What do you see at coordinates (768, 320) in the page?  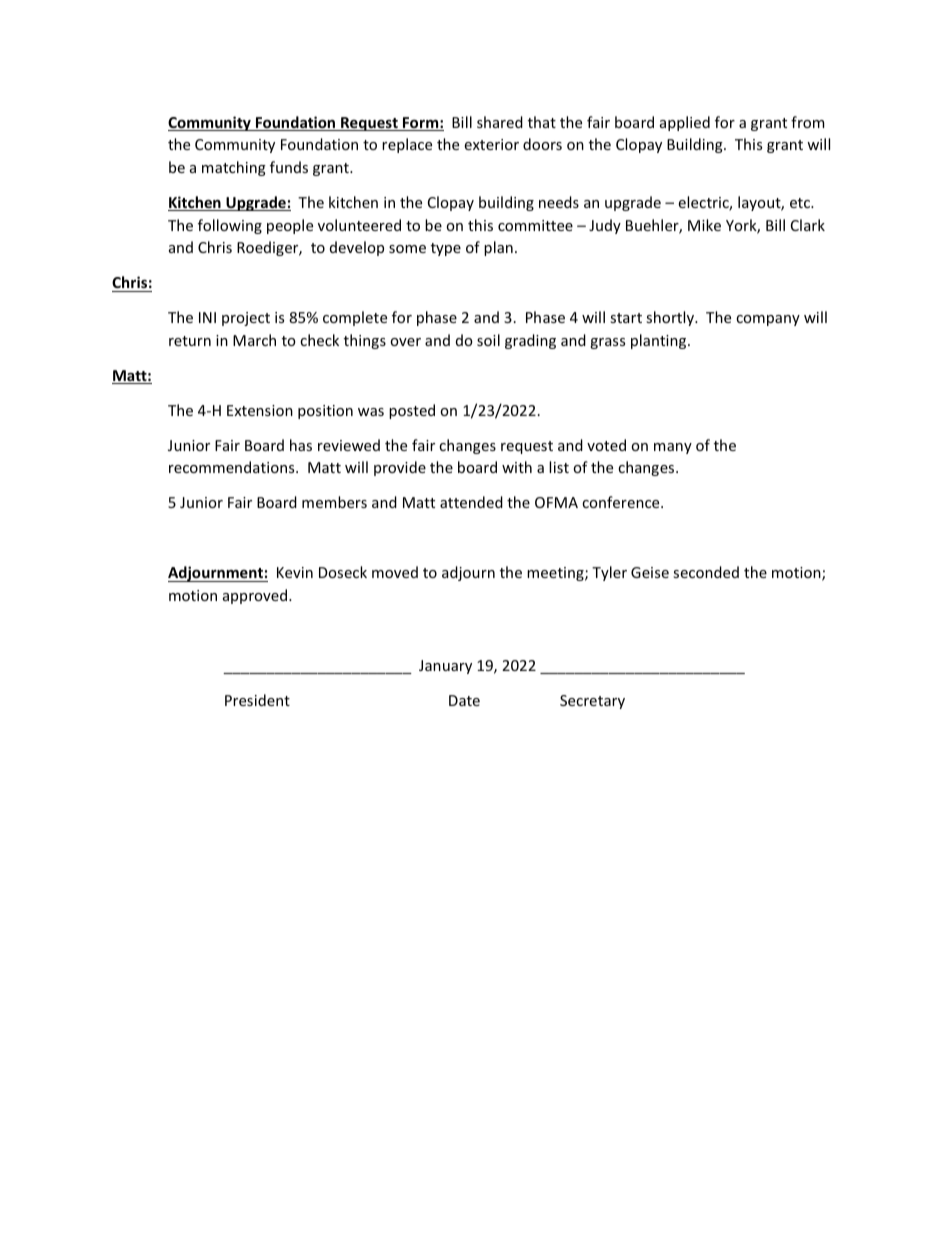 I see `company` at bounding box center [768, 320].
